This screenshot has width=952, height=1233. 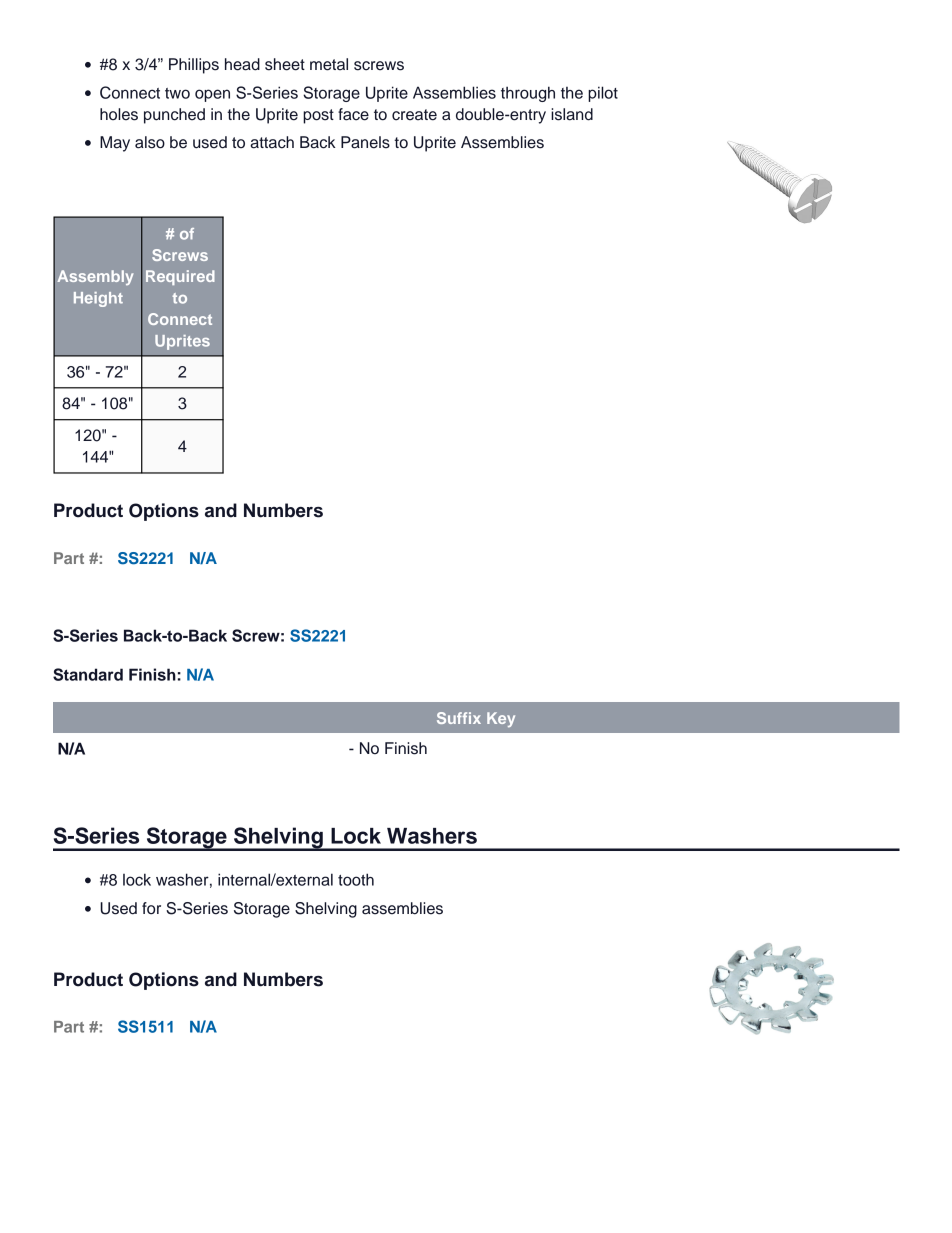 What do you see at coordinates (528, 94) in the screenshot?
I see `through` at bounding box center [528, 94].
